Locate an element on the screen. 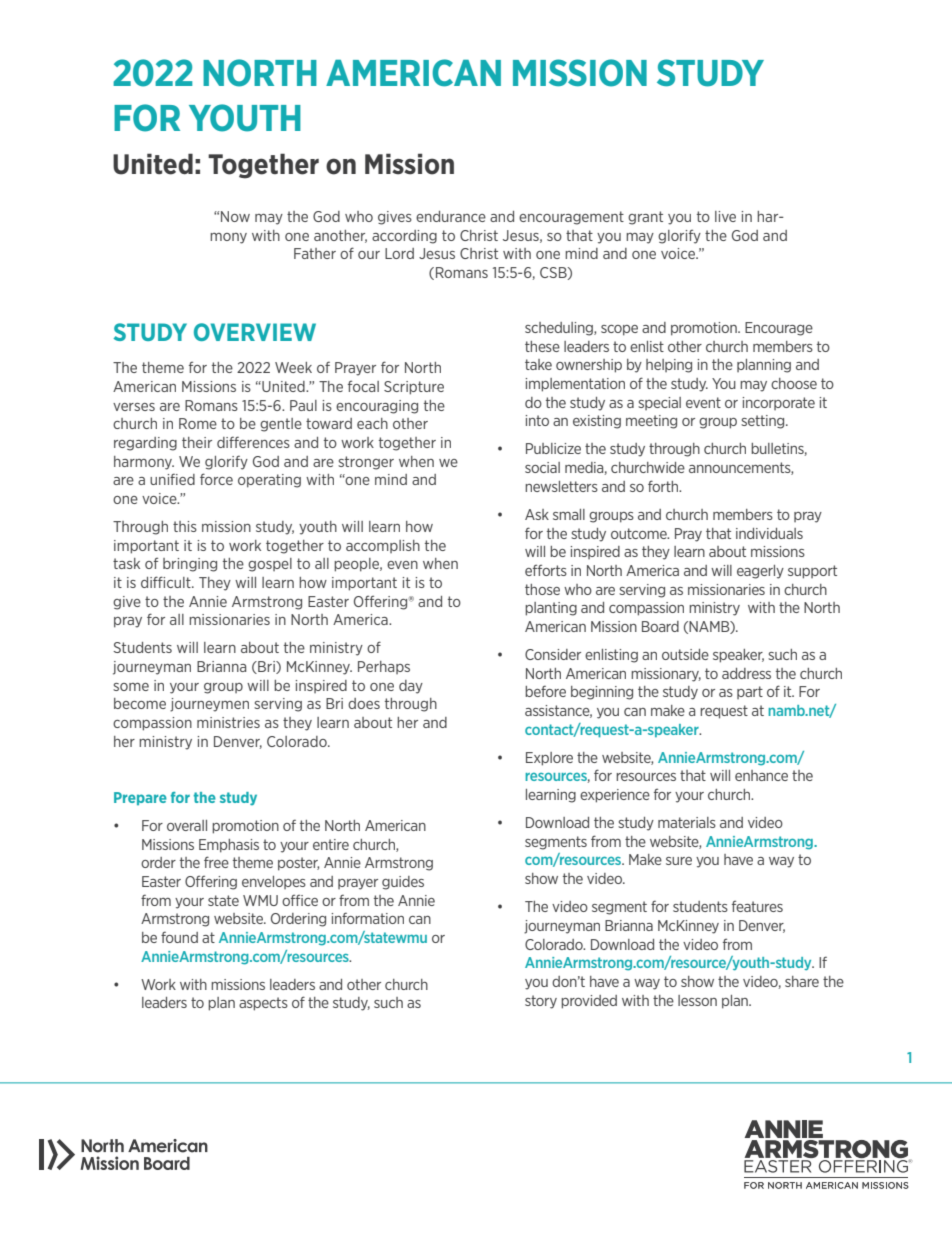  endurance is located at coordinates (451, 216).
